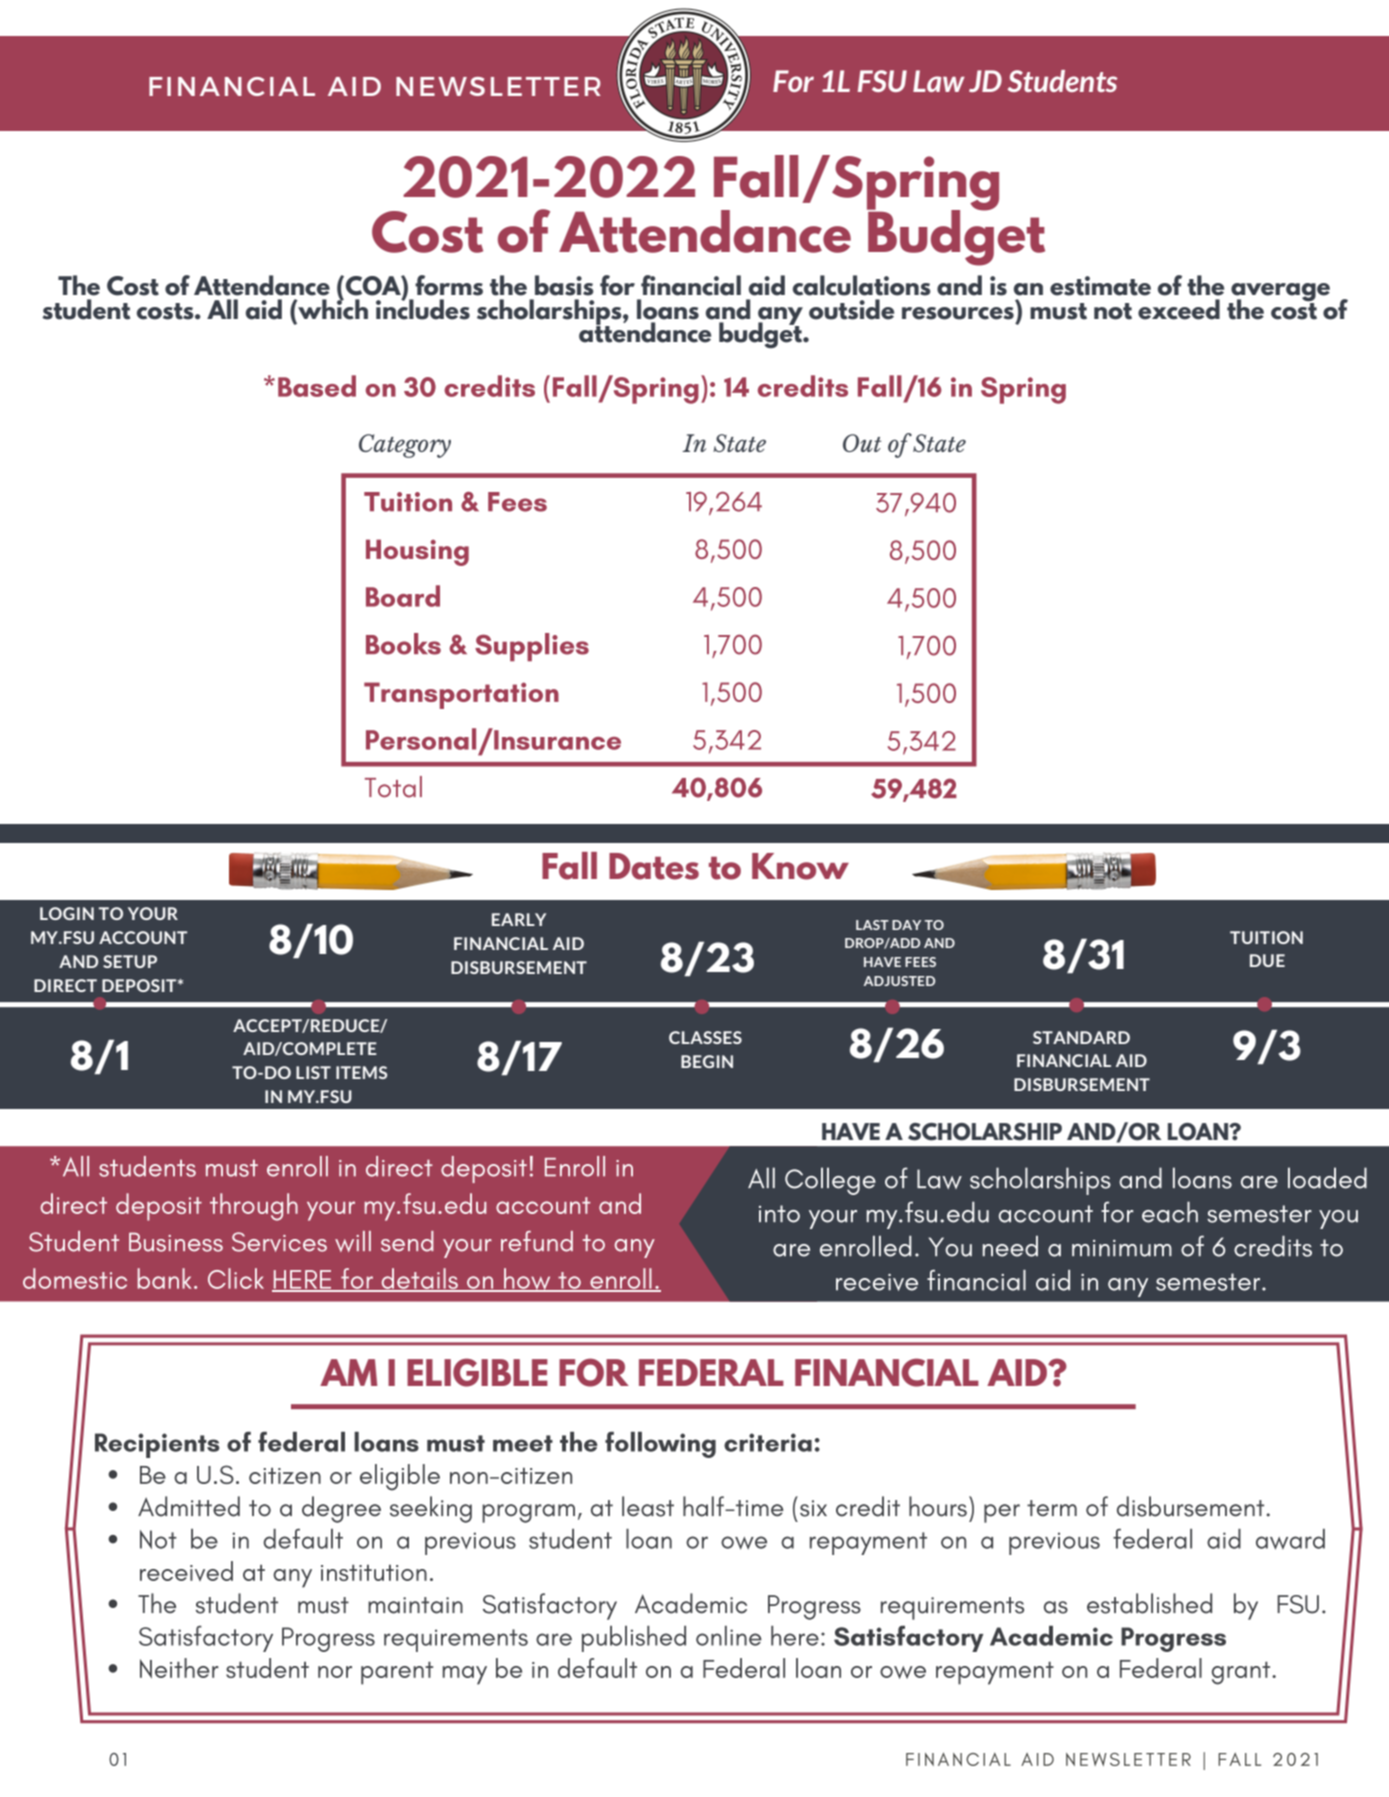 The width and height of the document is (1389, 1797). What do you see at coordinates (179, 1668) in the document?
I see `Neither` at bounding box center [179, 1668].
